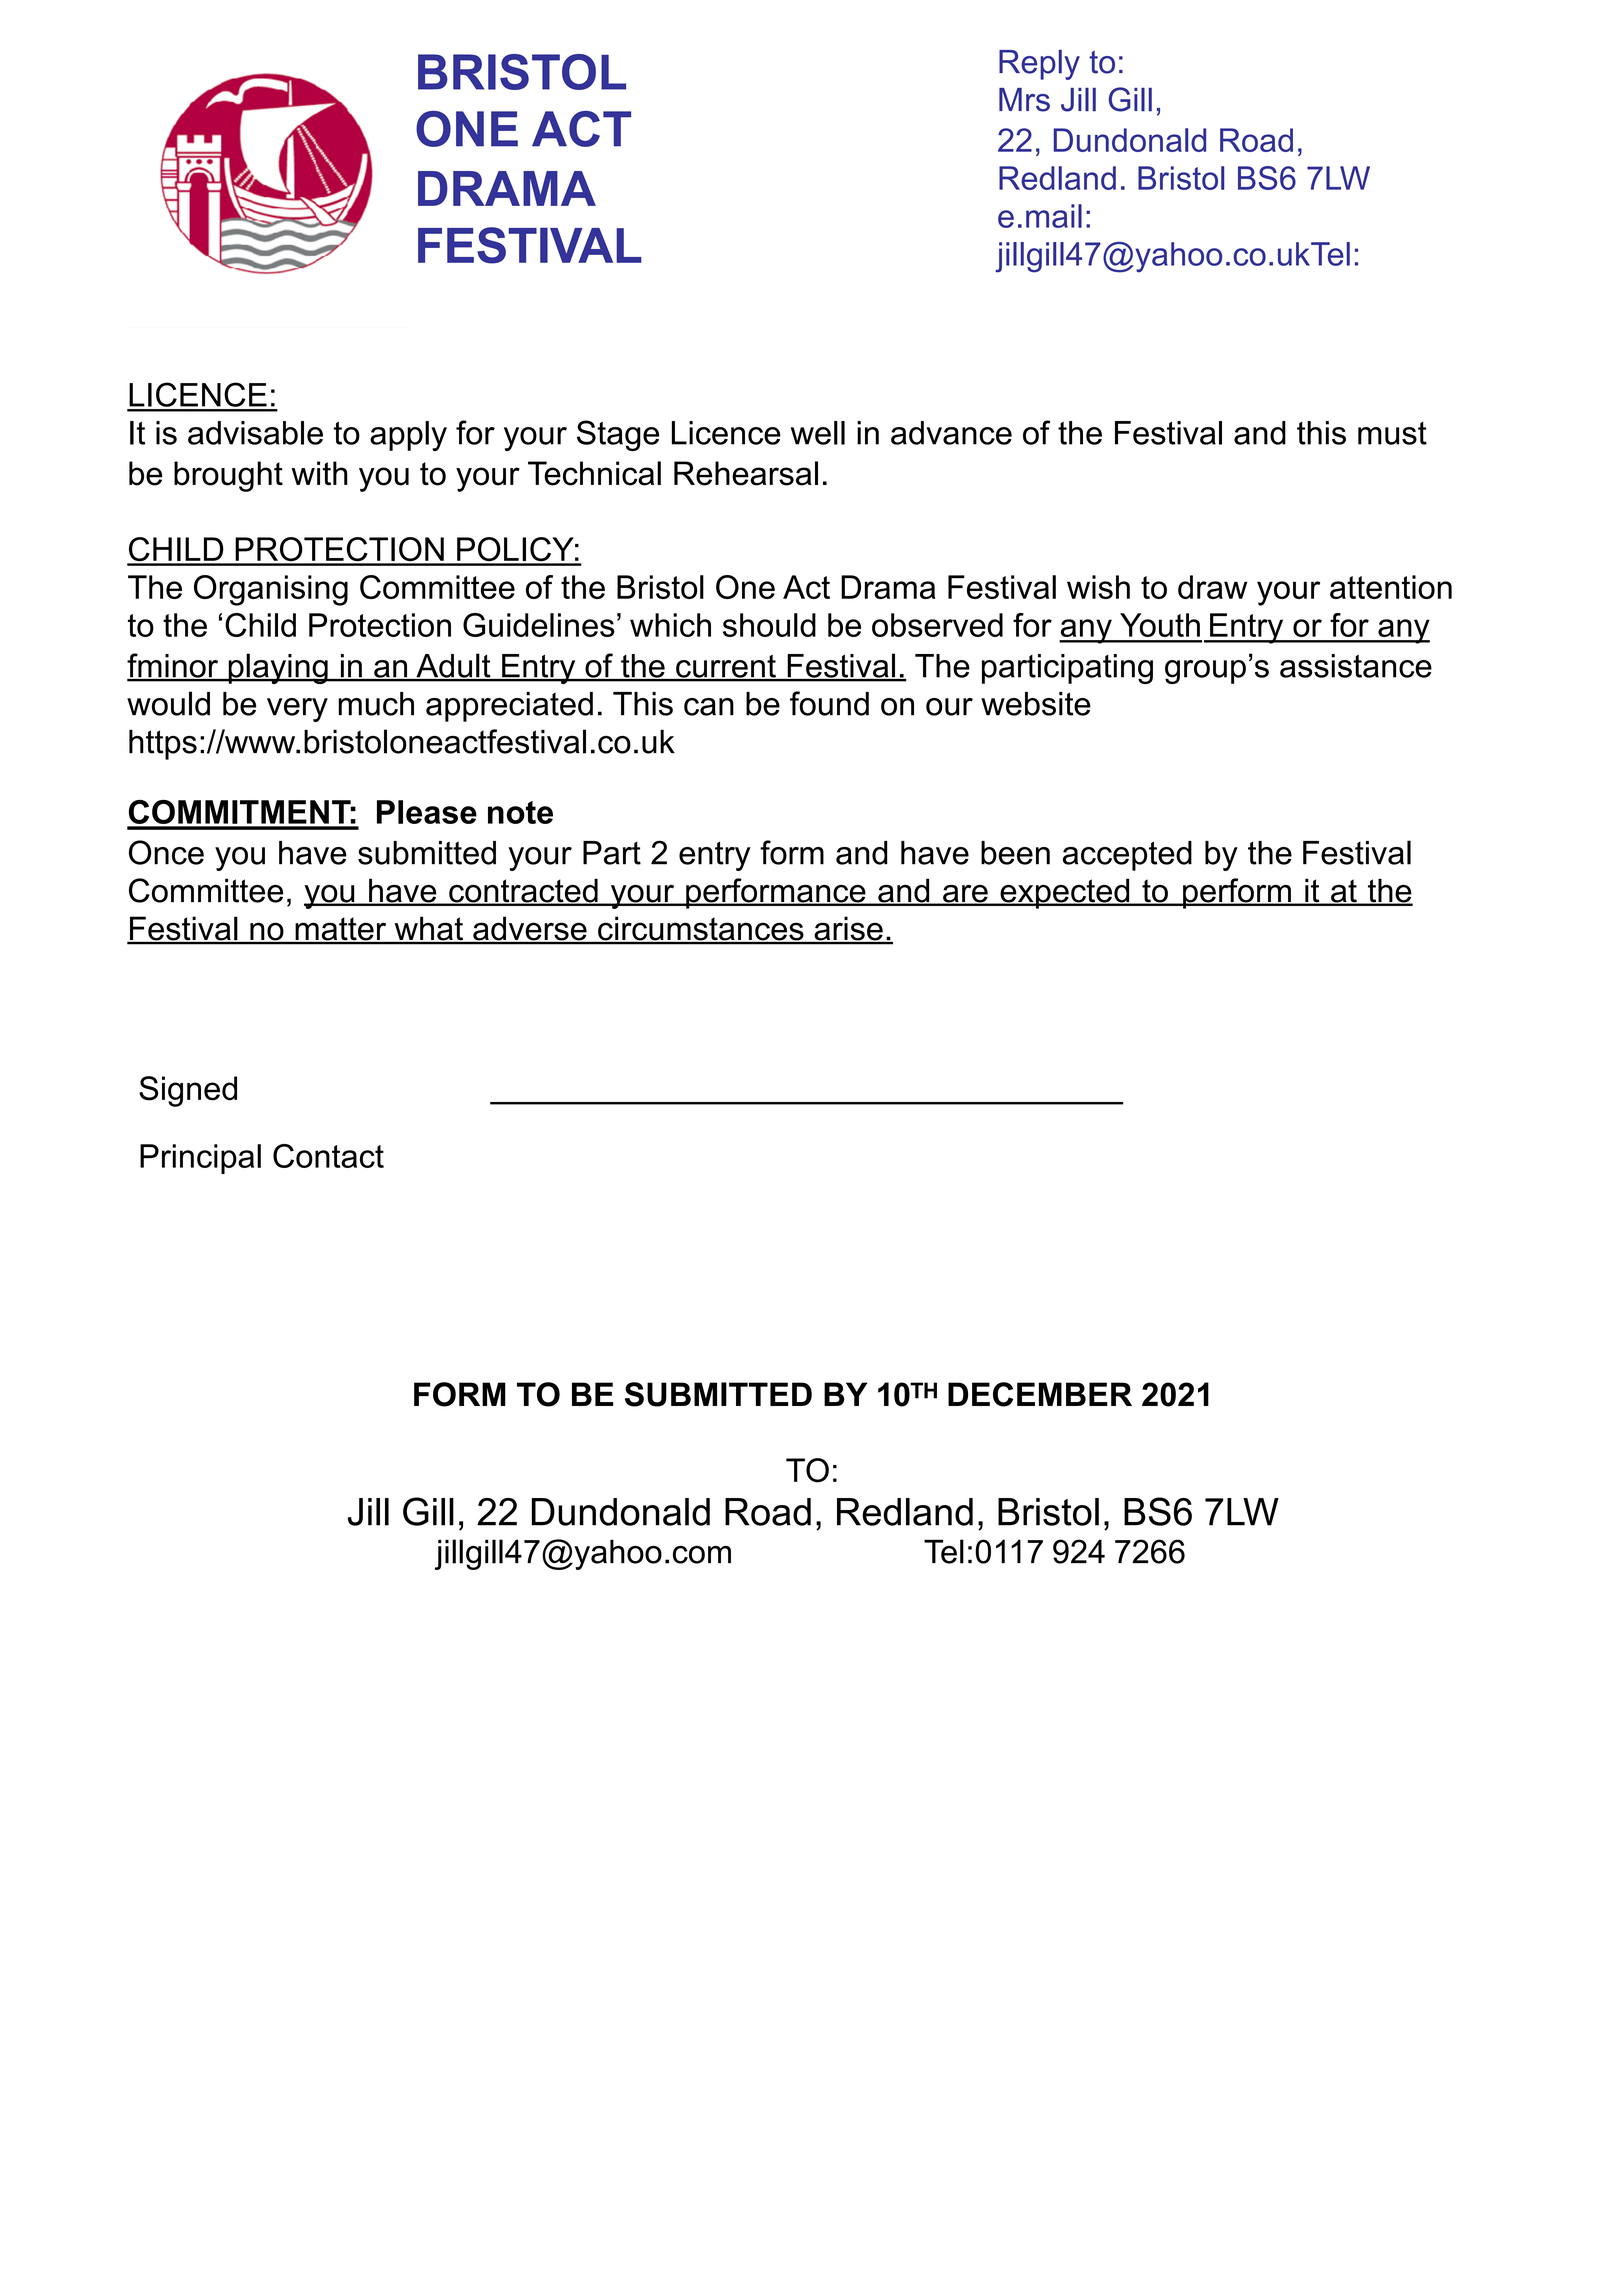 The image size is (1612, 2281). I want to click on Contact, so click(328, 1156).
